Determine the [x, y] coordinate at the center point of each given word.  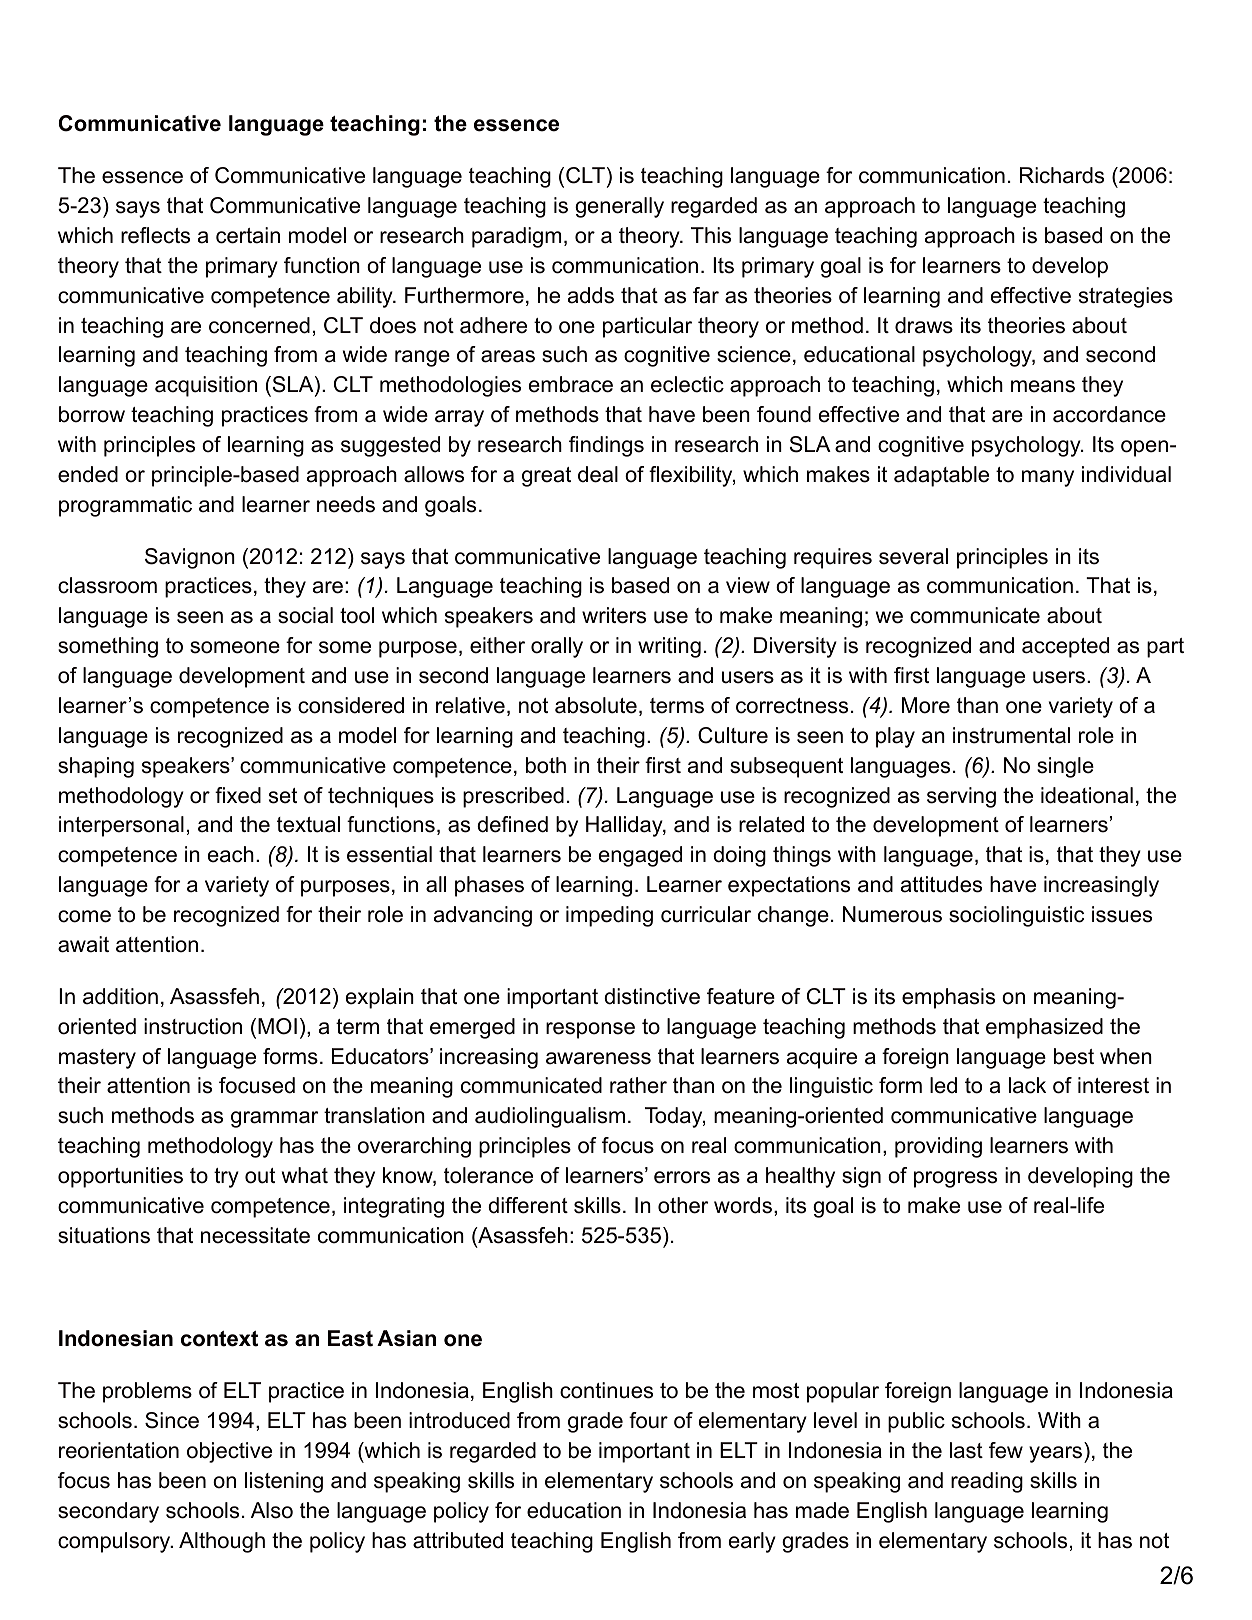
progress [955, 1179]
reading [987, 1482]
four [648, 1420]
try [226, 1178]
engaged [640, 856]
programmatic [125, 506]
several [913, 556]
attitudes [941, 884]
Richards [1062, 175]
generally [619, 207]
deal [598, 474]
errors [682, 1177]
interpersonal [121, 826]
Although [222, 1542]
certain [248, 235]
